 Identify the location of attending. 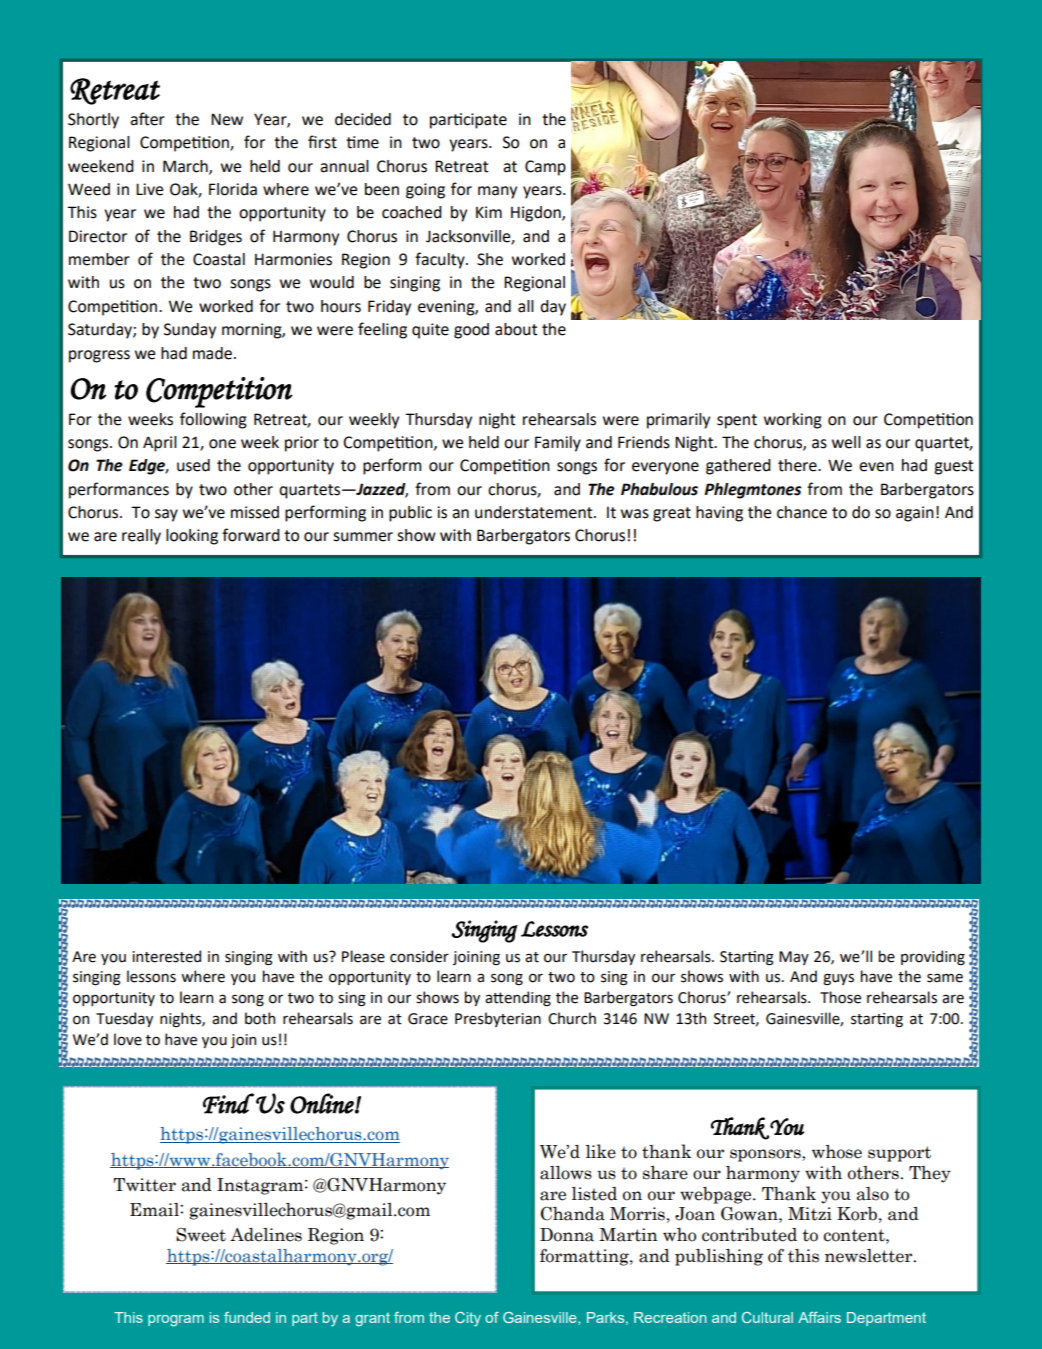
(518, 999).
